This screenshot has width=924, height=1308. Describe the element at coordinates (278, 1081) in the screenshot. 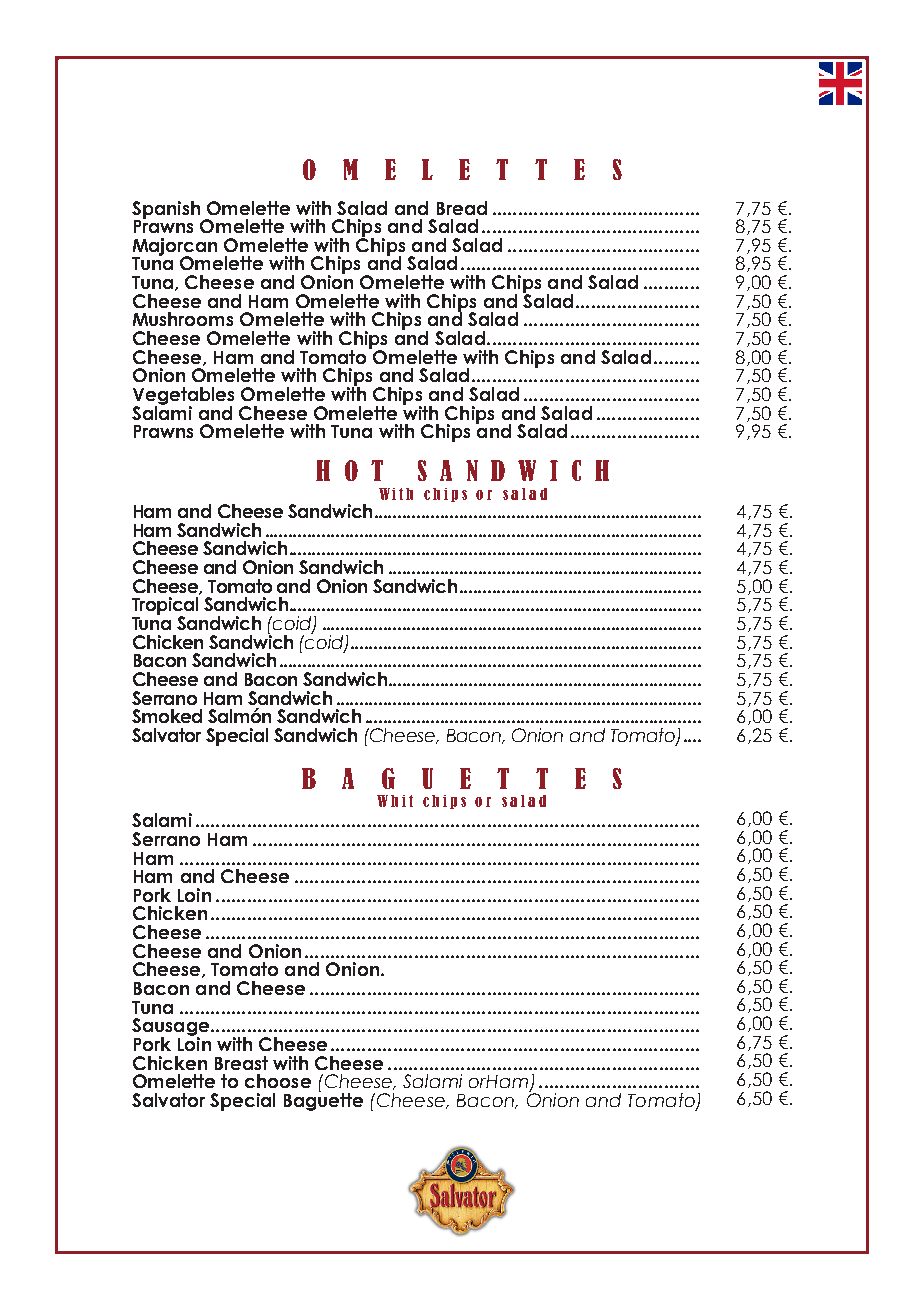

I see `choose` at that location.
